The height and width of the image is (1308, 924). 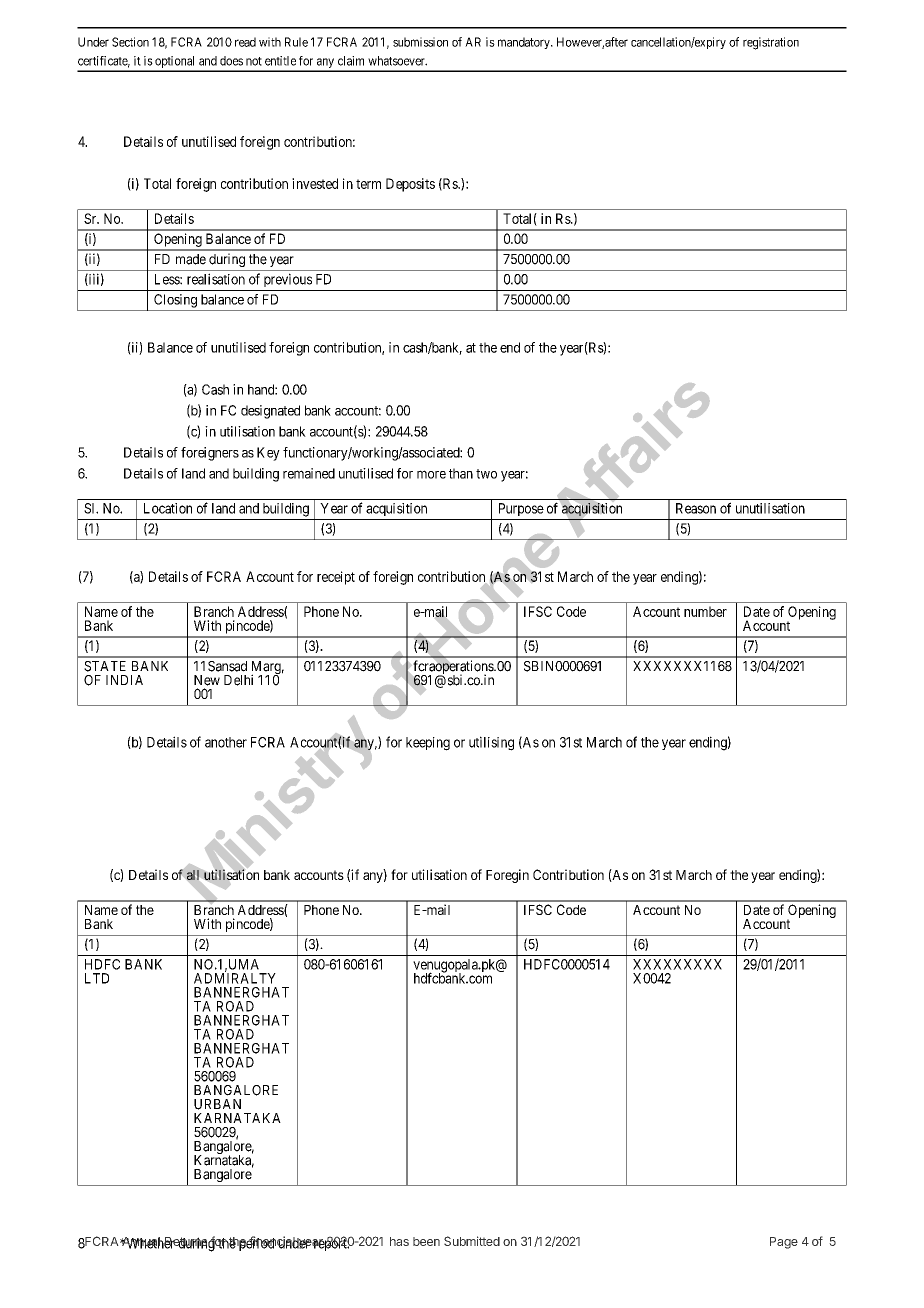 I want to click on does, so click(x=231, y=61).
